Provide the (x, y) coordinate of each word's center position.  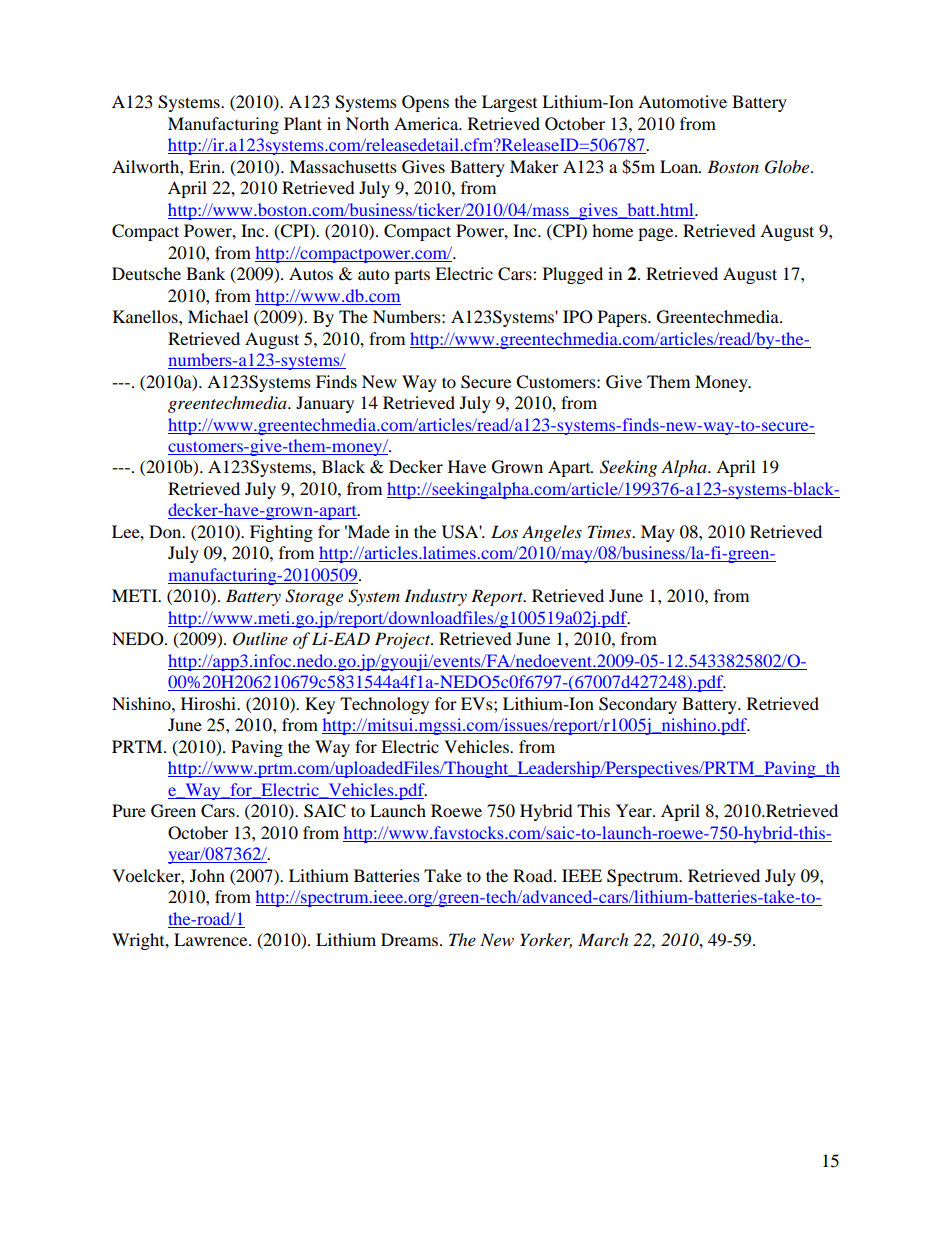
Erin (206, 166)
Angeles (552, 533)
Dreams (411, 939)
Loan (680, 166)
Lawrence (212, 939)
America (427, 123)
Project (404, 640)
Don (166, 531)
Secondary (638, 705)
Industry (435, 597)
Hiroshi (209, 703)
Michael (218, 316)
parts (412, 277)
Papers (623, 318)
